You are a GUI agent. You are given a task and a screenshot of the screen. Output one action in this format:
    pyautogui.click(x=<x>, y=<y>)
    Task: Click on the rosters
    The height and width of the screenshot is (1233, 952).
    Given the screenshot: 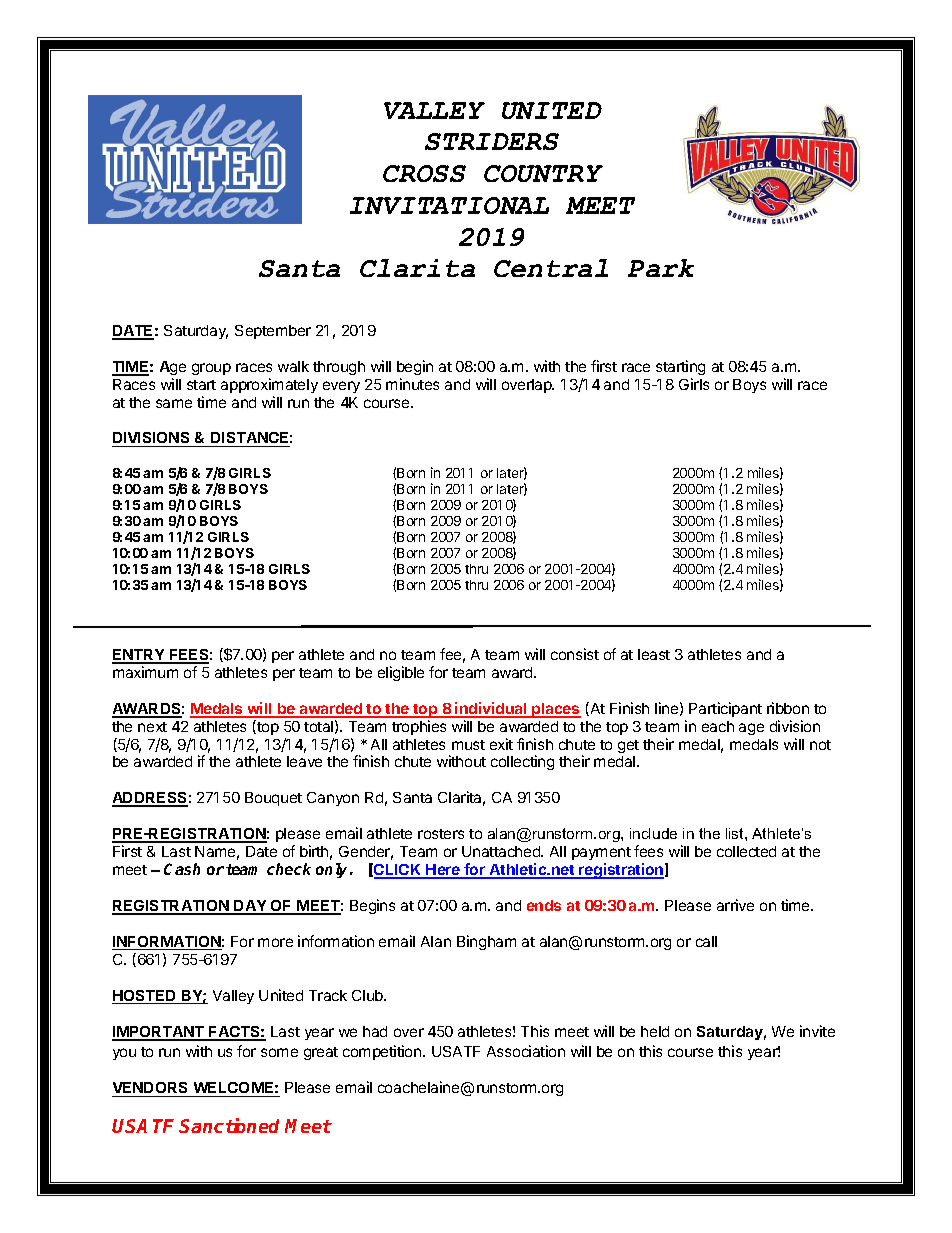 What is the action you would take?
    pyautogui.click(x=441, y=834)
